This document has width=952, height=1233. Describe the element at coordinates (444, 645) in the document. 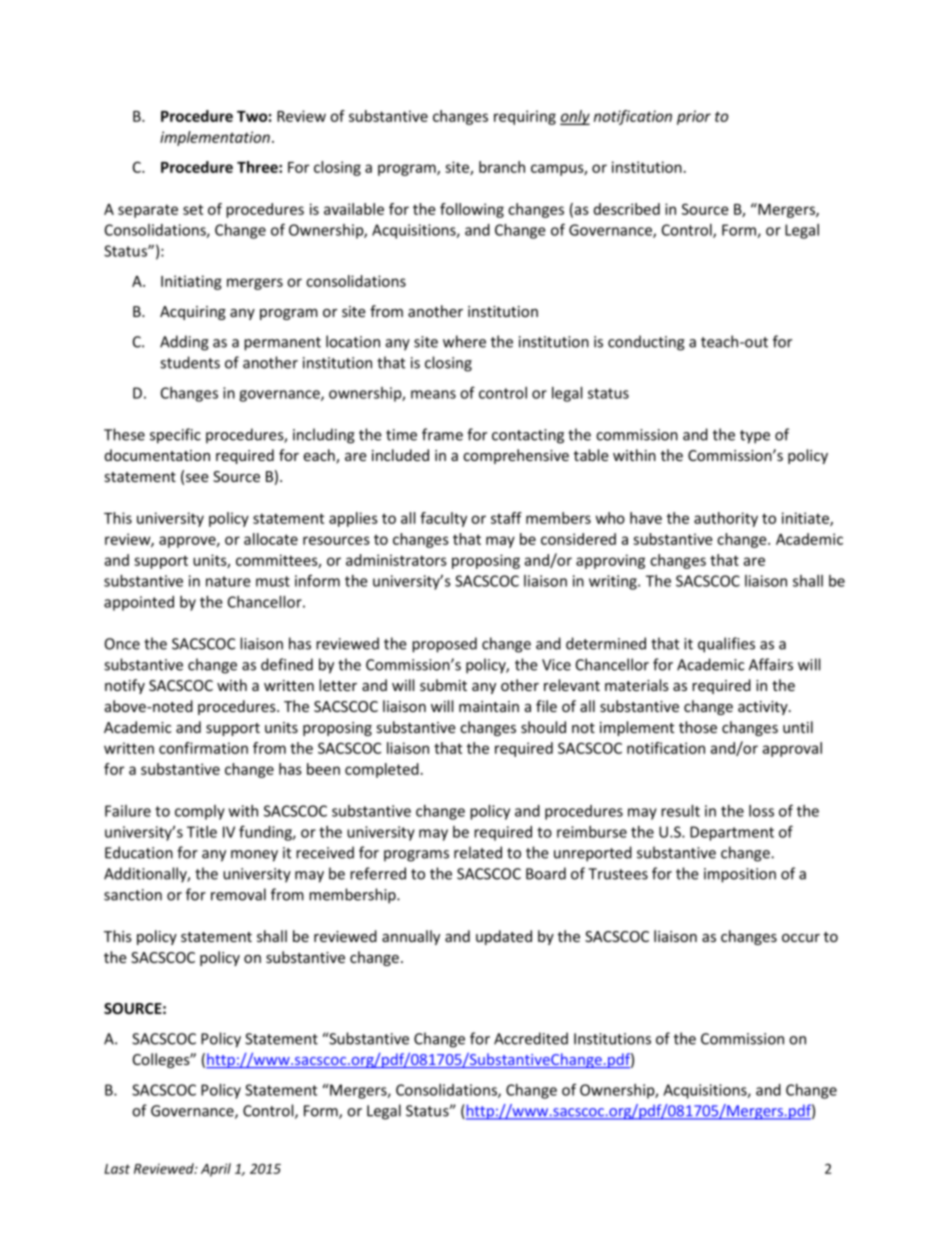

I see `proposed` at that location.
